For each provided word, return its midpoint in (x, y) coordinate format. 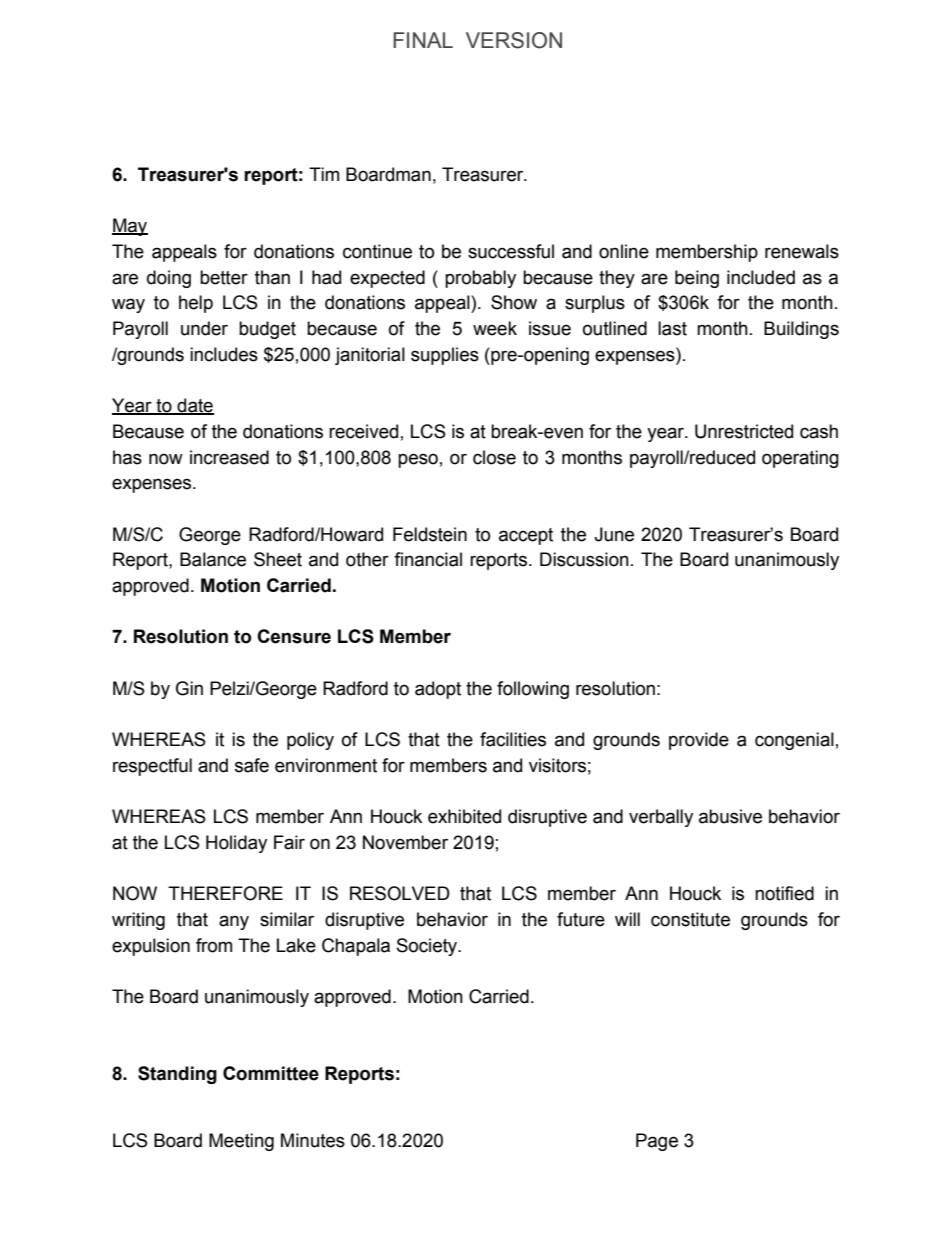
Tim (324, 174)
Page (657, 1142)
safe (252, 765)
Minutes (313, 1140)
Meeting (241, 1142)
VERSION (514, 40)
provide (699, 741)
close (494, 457)
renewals (802, 251)
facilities (513, 739)
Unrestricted (744, 431)
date (194, 406)
